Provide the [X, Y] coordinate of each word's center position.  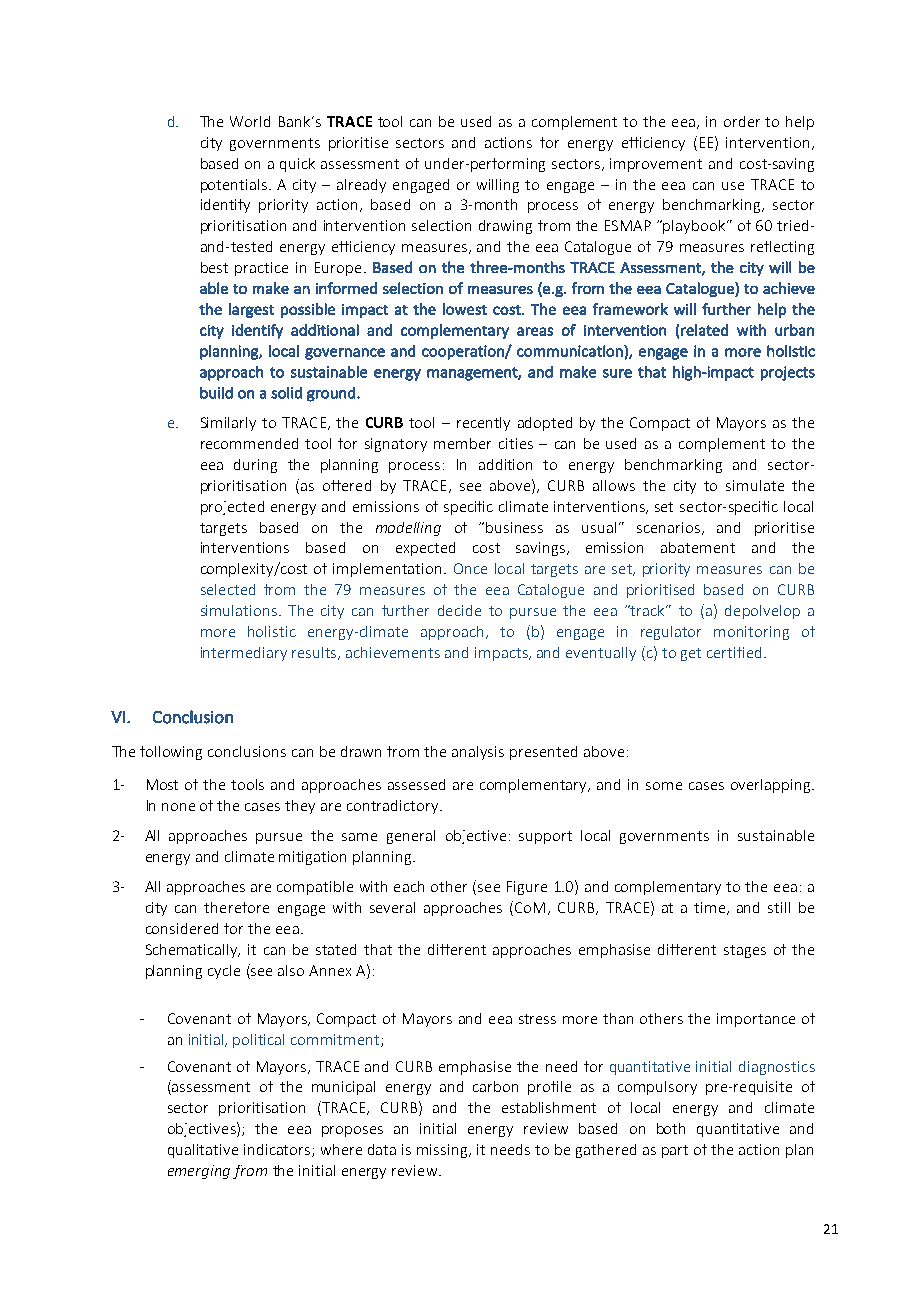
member [462, 443]
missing [443, 1151]
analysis [478, 753]
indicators [278, 1150]
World [250, 121]
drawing [505, 227]
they [300, 807]
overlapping [772, 786]
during [255, 466]
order [742, 121]
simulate [755, 485]
